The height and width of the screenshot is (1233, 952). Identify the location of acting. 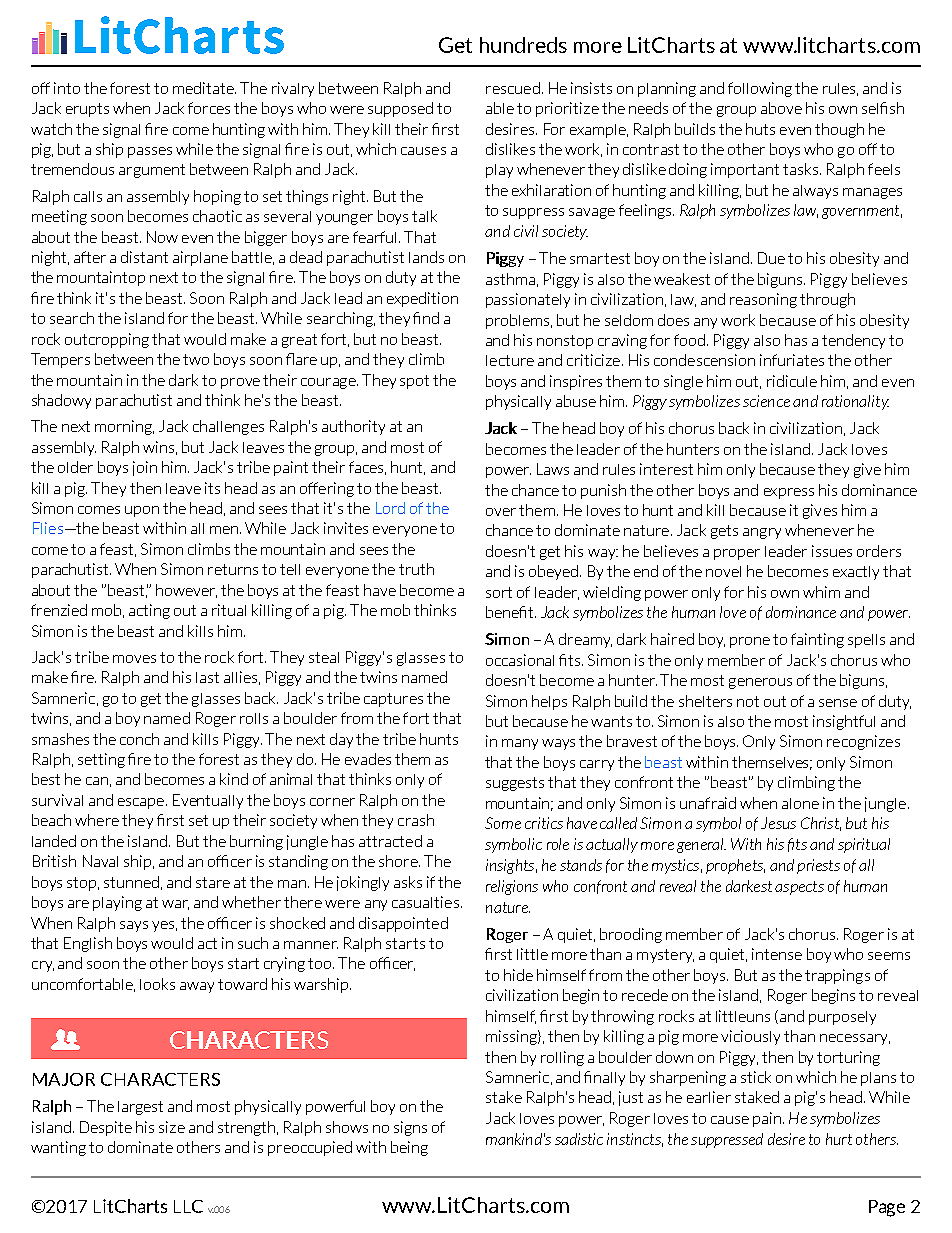
(149, 611).
